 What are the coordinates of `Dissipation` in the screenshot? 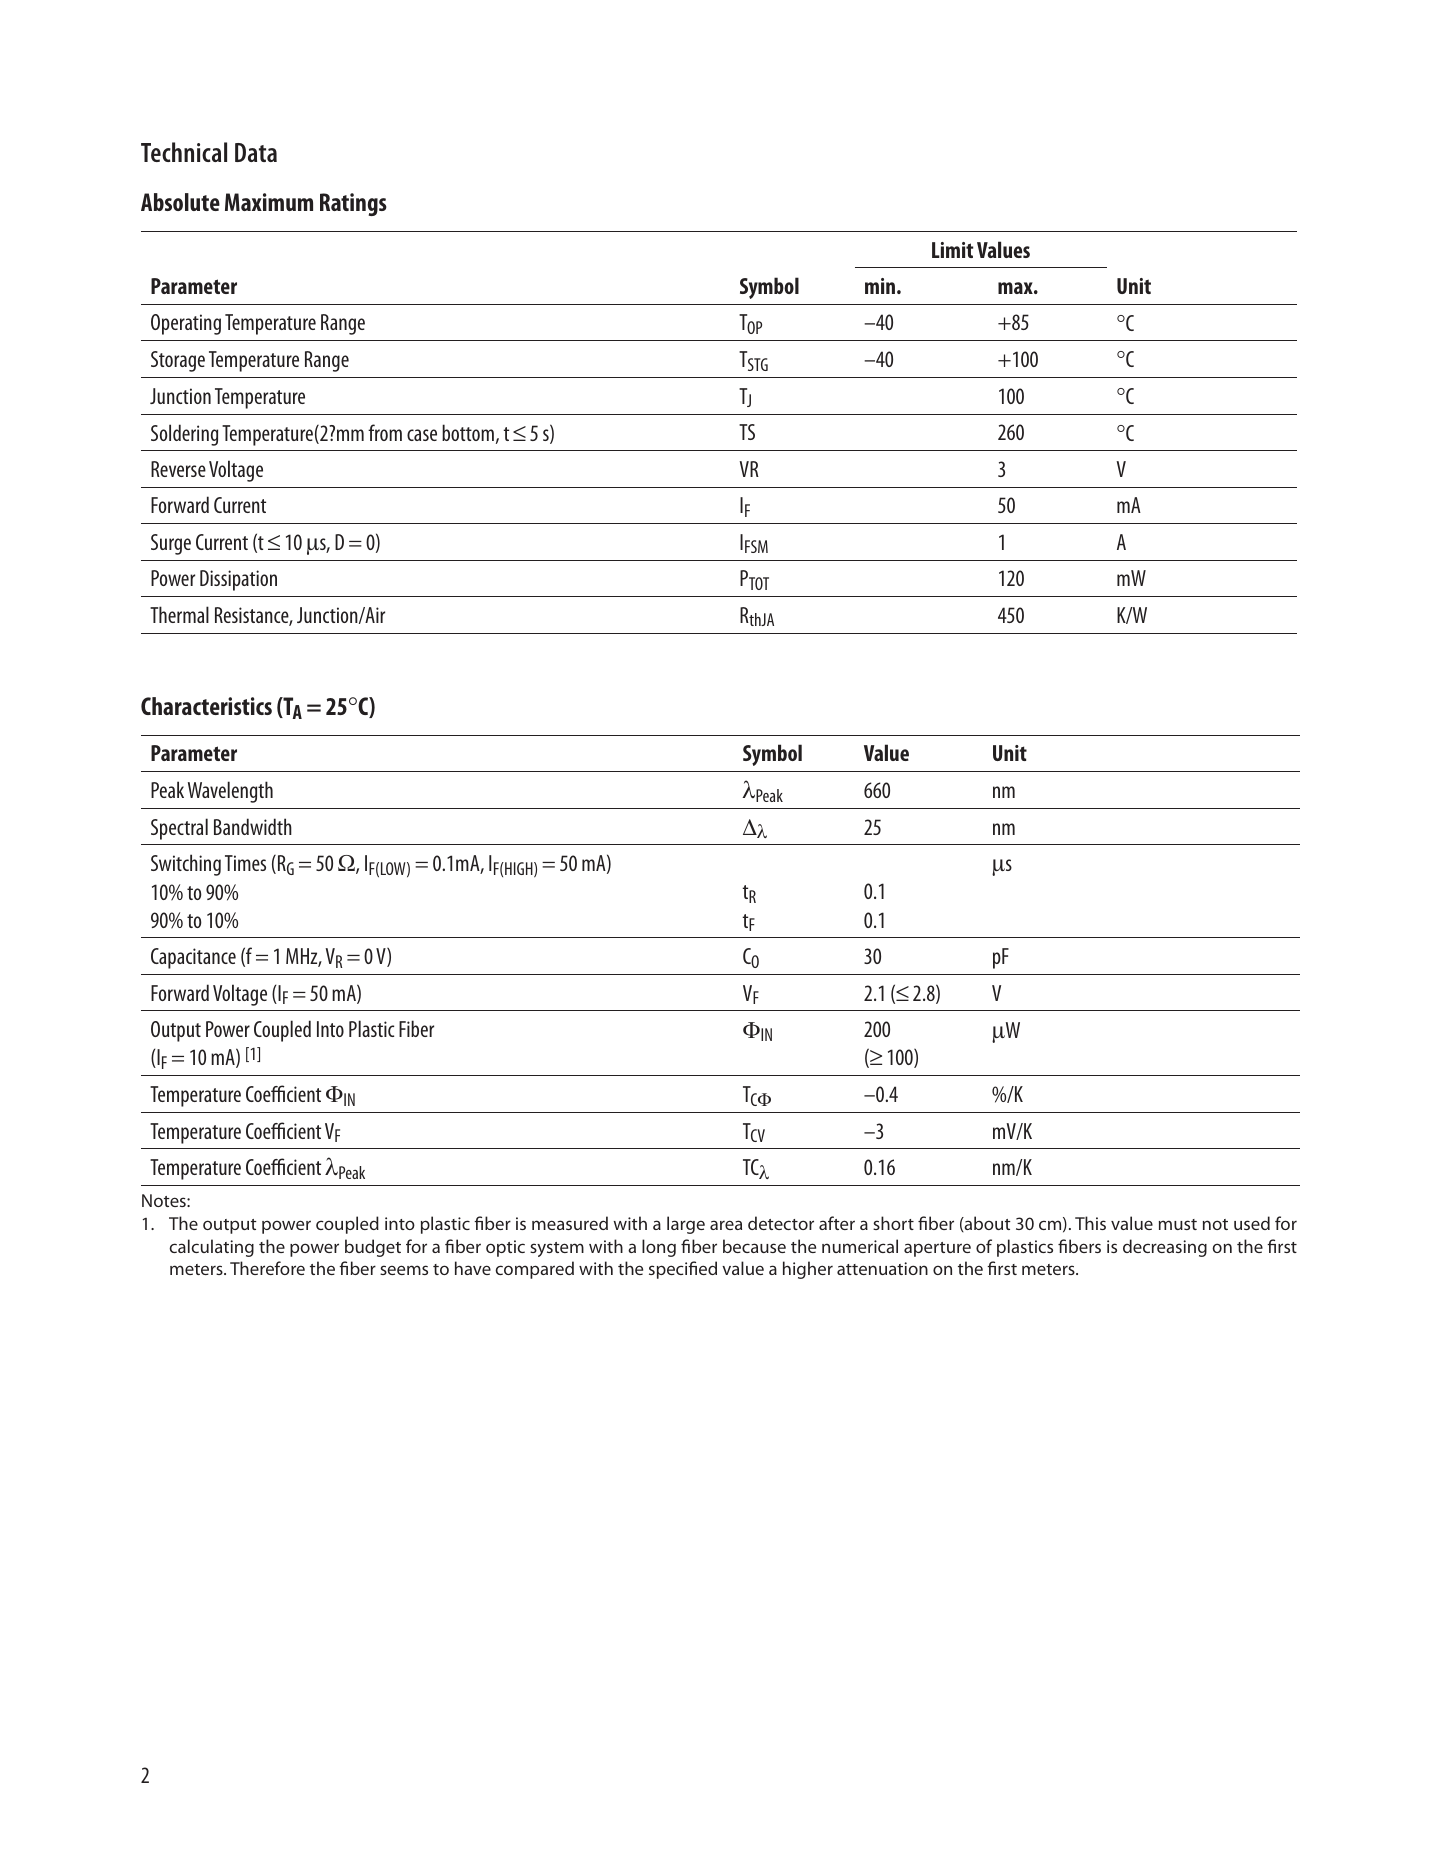 It's located at (238, 580).
